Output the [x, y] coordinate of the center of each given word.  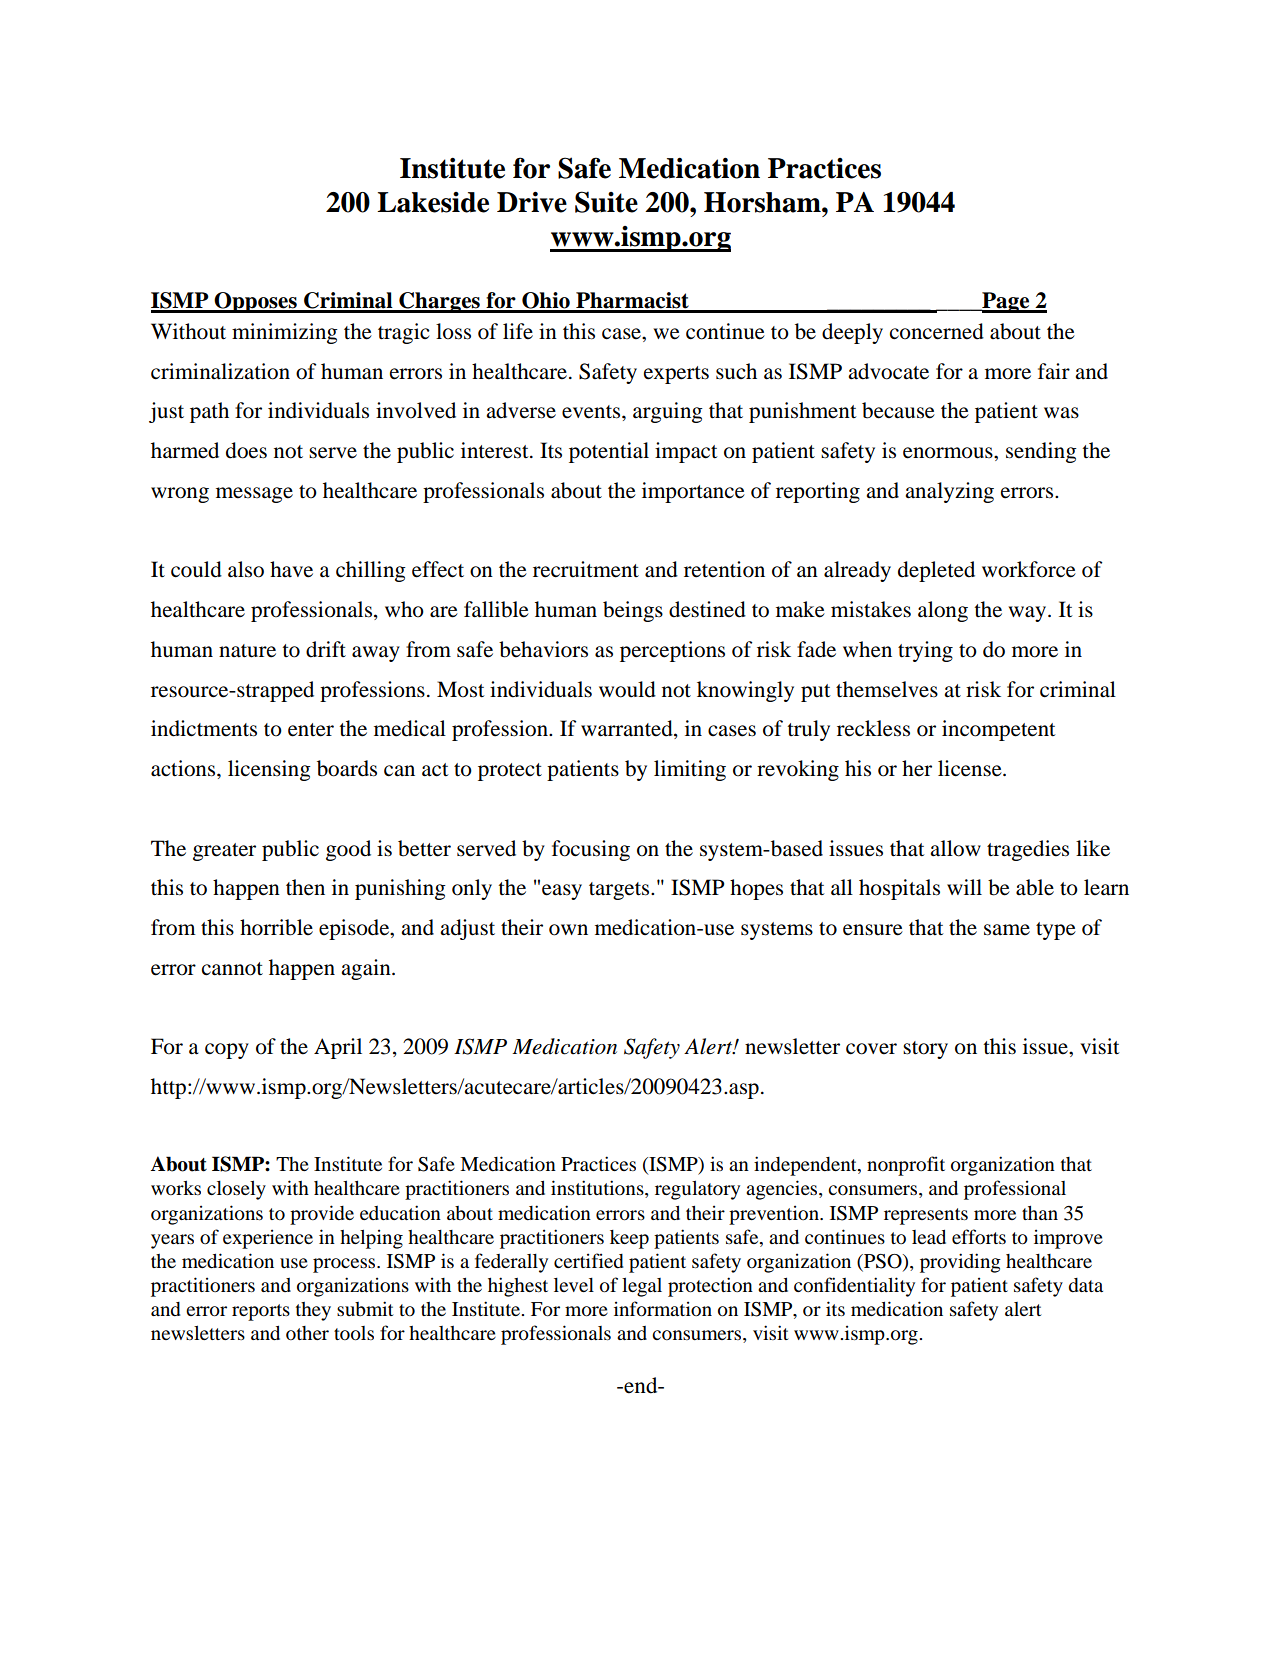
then [305, 887]
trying [925, 651]
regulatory [697, 1190]
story [925, 1050]
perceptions [672, 651]
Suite [606, 202]
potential [609, 452]
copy [227, 1051]
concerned [937, 331]
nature [247, 651]
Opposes [256, 302]
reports [261, 1312]
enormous [949, 453]
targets [620, 891]
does [246, 450]
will [964, 887]
